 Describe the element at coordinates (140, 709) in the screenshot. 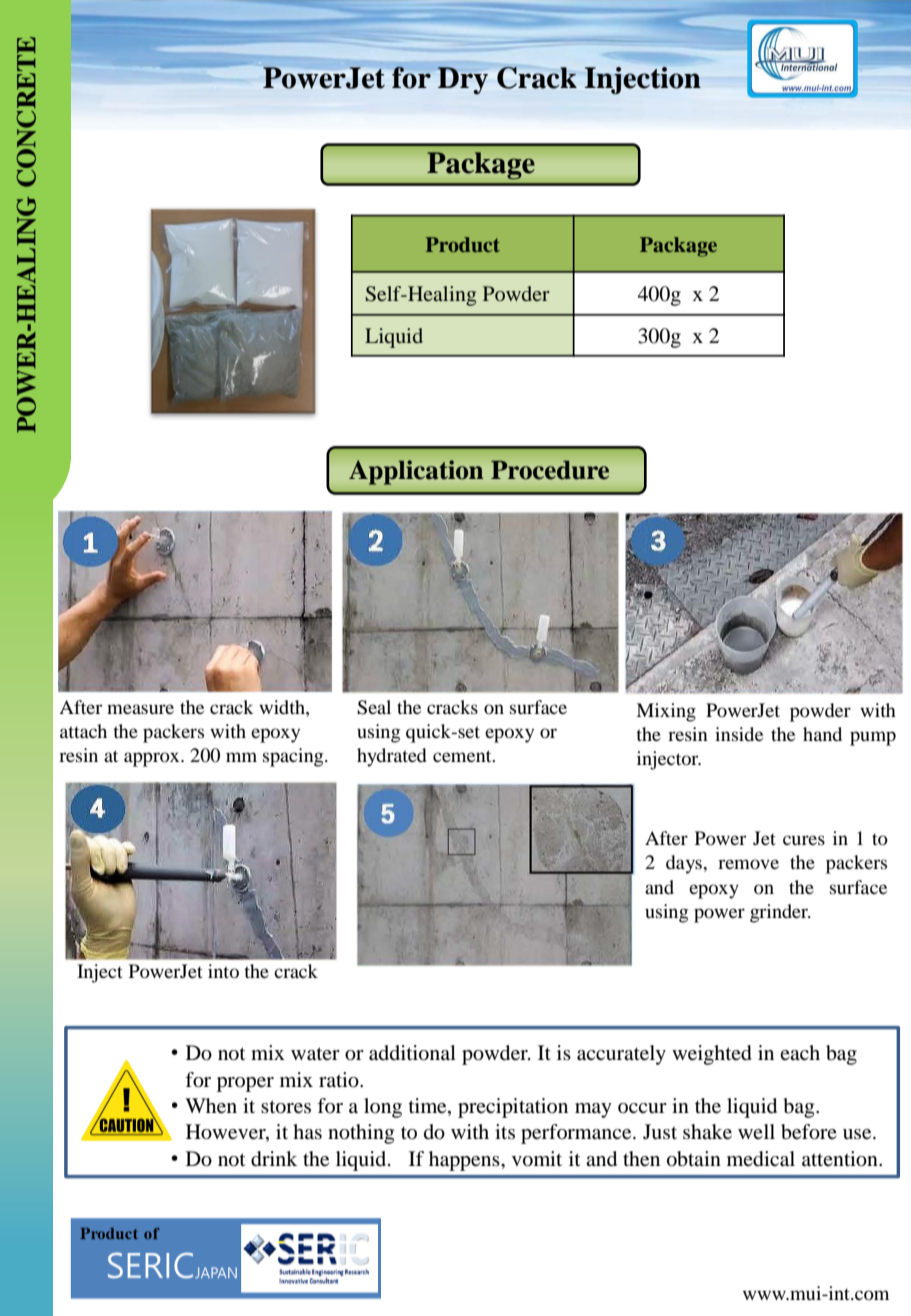

I see `measure` at that location.
